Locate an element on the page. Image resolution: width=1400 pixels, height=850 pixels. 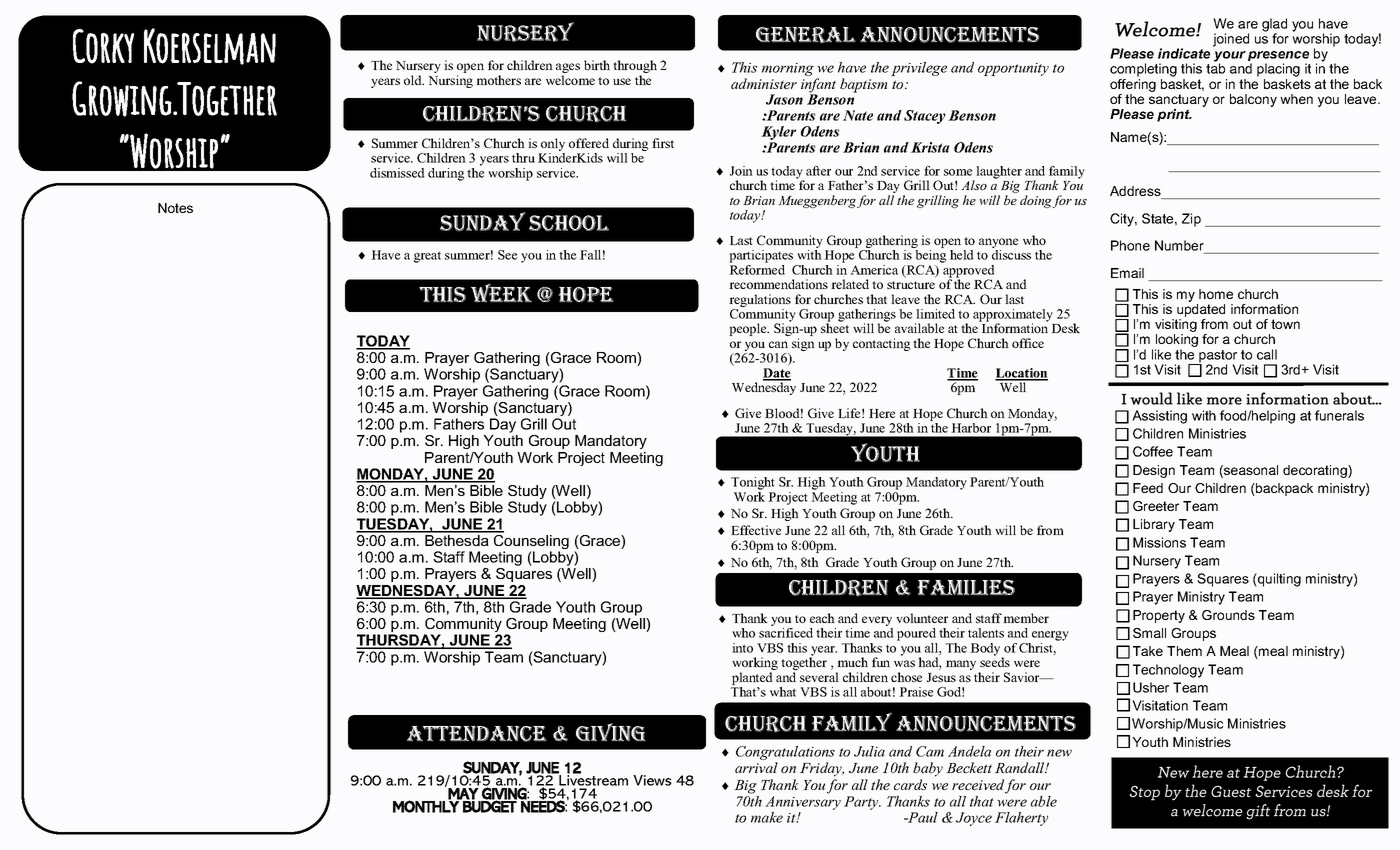
home is located at coordinates (1216, 294).
